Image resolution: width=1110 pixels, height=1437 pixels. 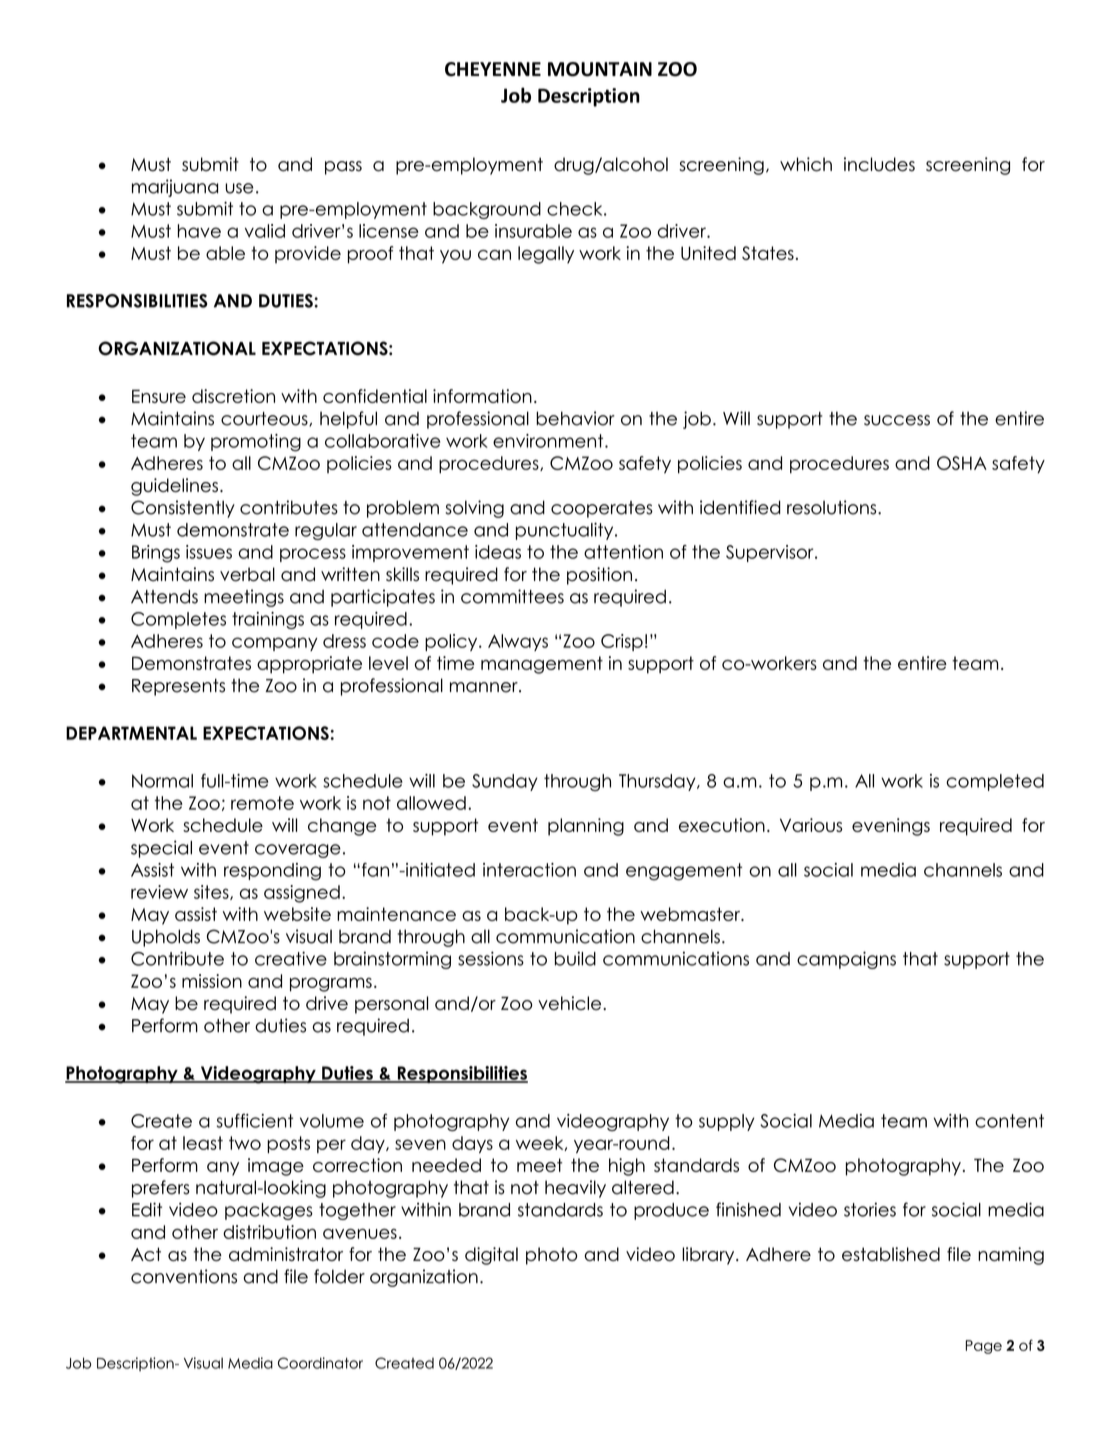 I want to click on Represents, so click(x=178, y=687).
